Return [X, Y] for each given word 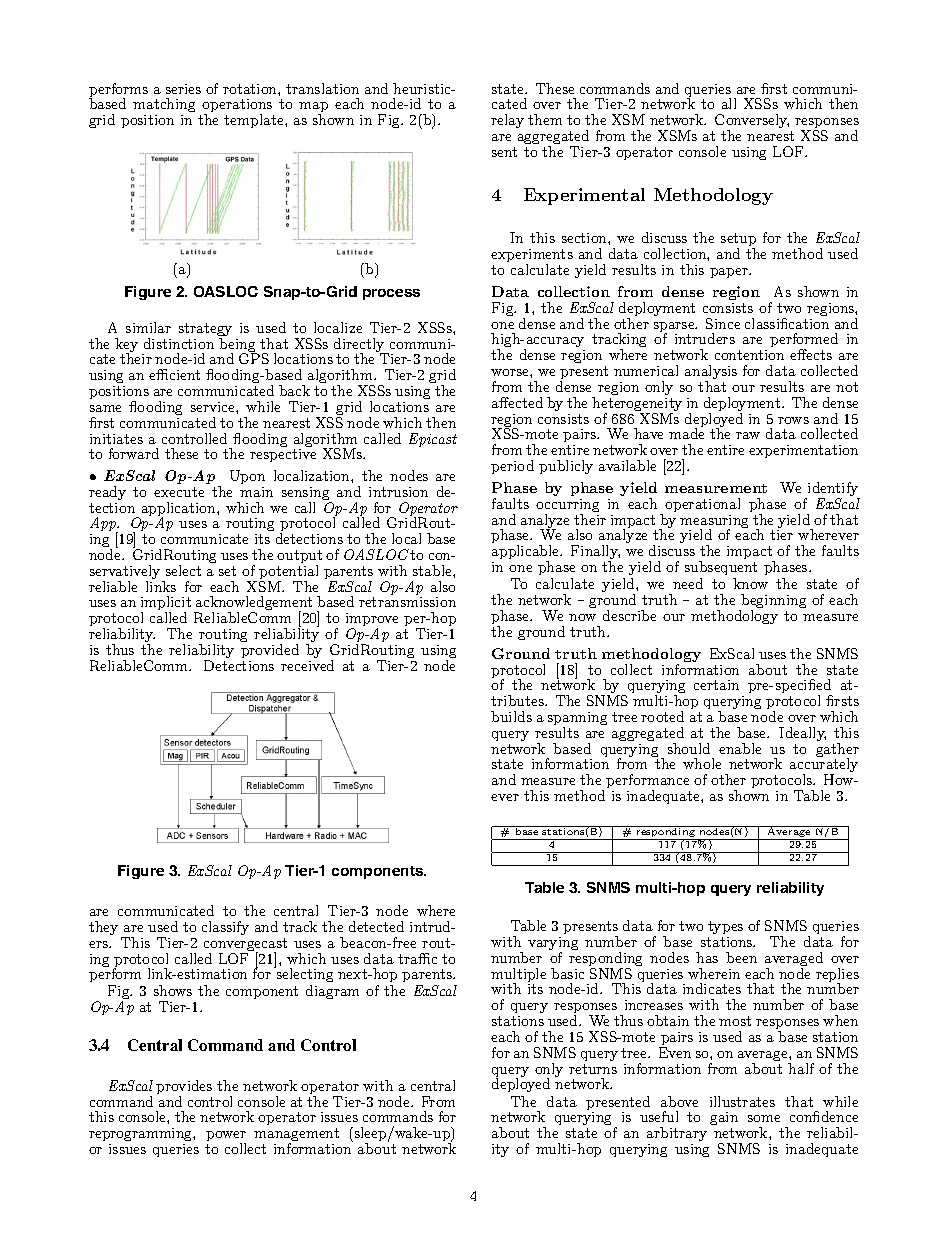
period [512, 467]
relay [507, 121]
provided [270, 651]
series [183, 89]
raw [748, 435]
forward [134, 453]
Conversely [752, 122]
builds [511, 716]
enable [740, 748]
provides [184, 1088]
